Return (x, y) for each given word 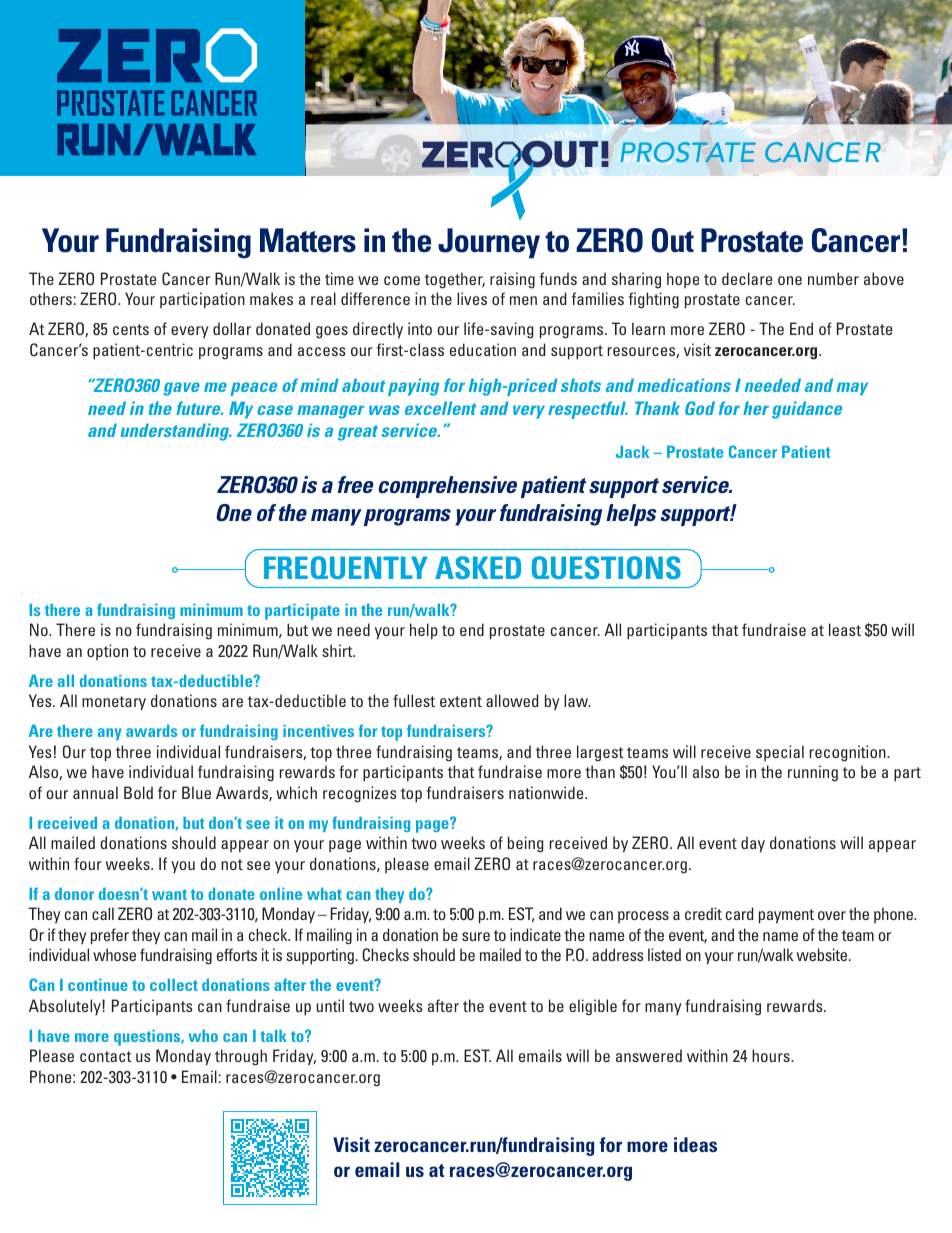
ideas (695, 1144)
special (780, 753)
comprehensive (447, 487)
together (455, 280)
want (169, 894)
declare (747, 278)
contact (105, 1056)
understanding (176, 432)
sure (476, 936)
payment (786, 916)
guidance (807, 410)
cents (131, 329)
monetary (114, 703)
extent (461, 701)
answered (649, 1055)
